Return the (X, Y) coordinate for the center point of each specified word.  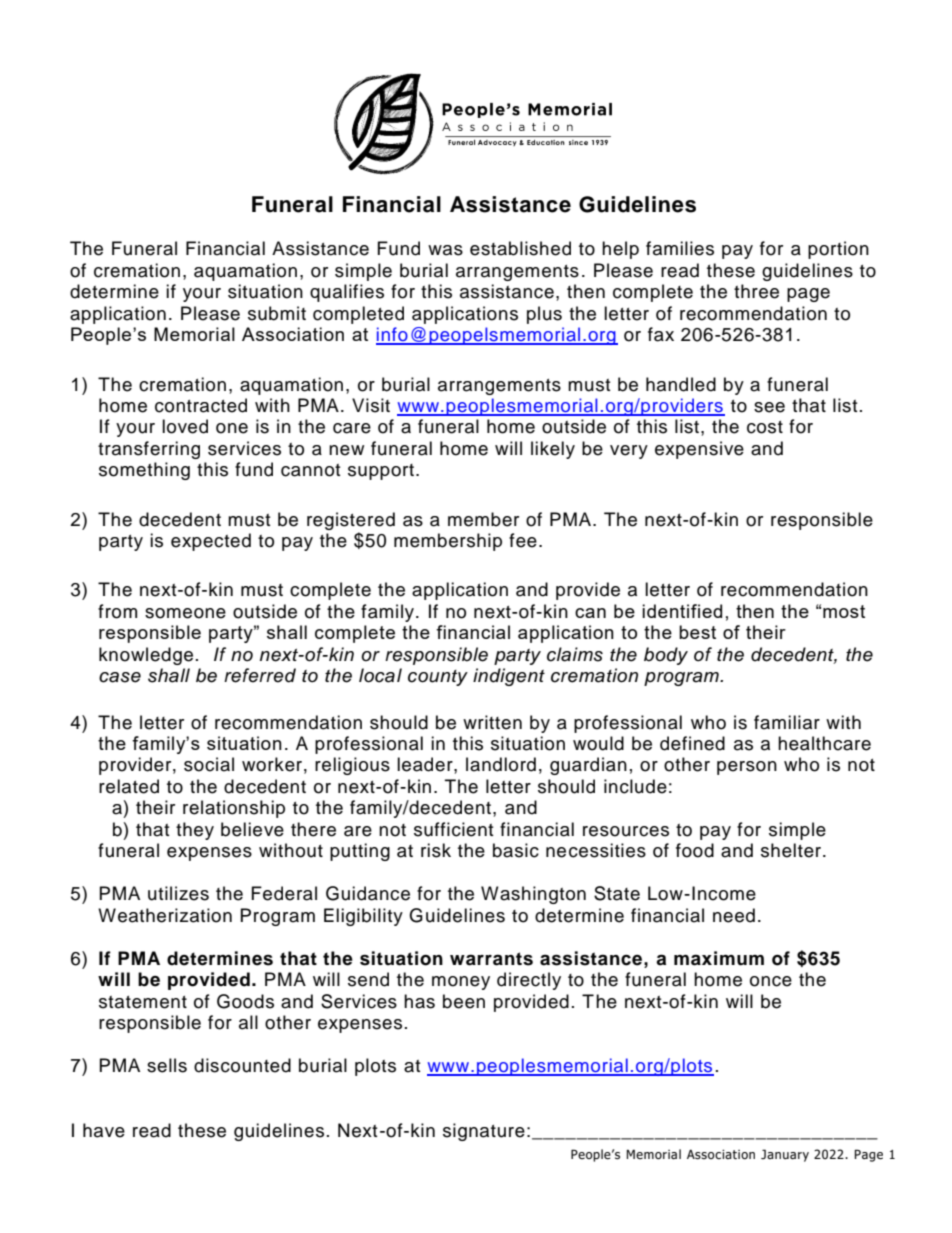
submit (277, 313)
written (492, 722)
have (104, 1130)
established (520, 248)
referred (260, 675)
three (756, 291)
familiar (787, 722)
